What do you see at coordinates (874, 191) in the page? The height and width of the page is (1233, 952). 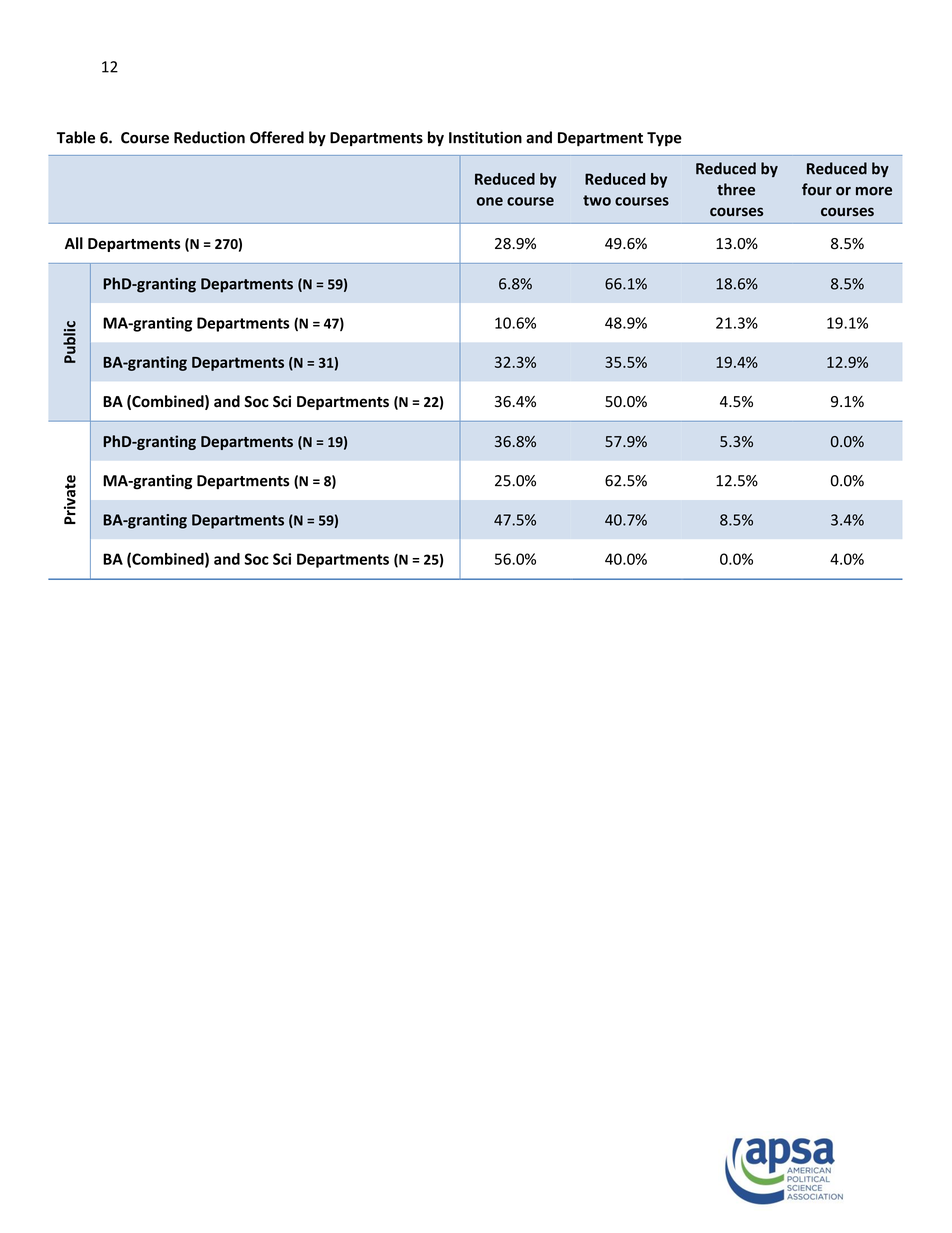 I see `more` at bounding box center [874, 191].
